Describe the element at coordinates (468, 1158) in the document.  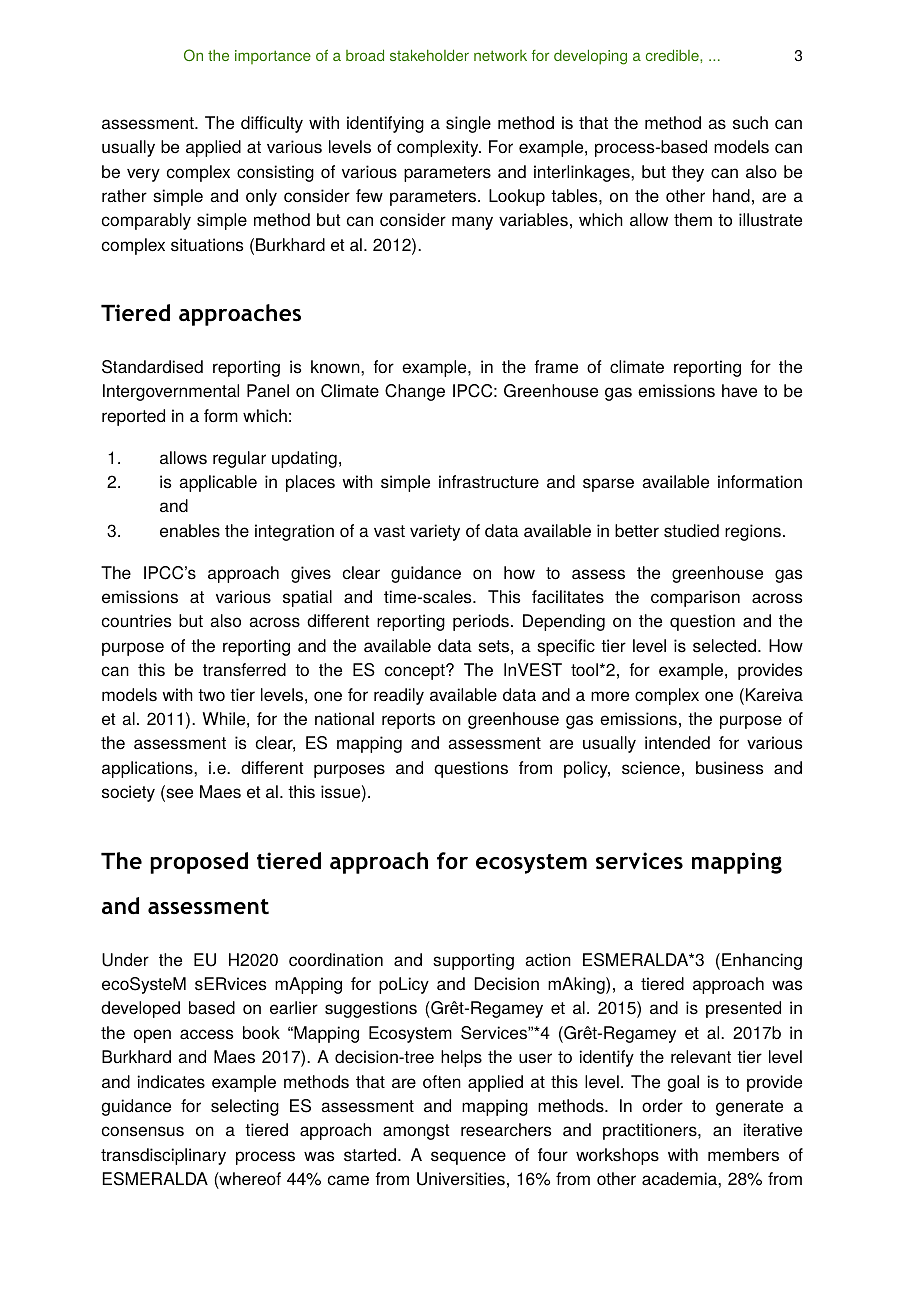
I see `sequence` at that location.
